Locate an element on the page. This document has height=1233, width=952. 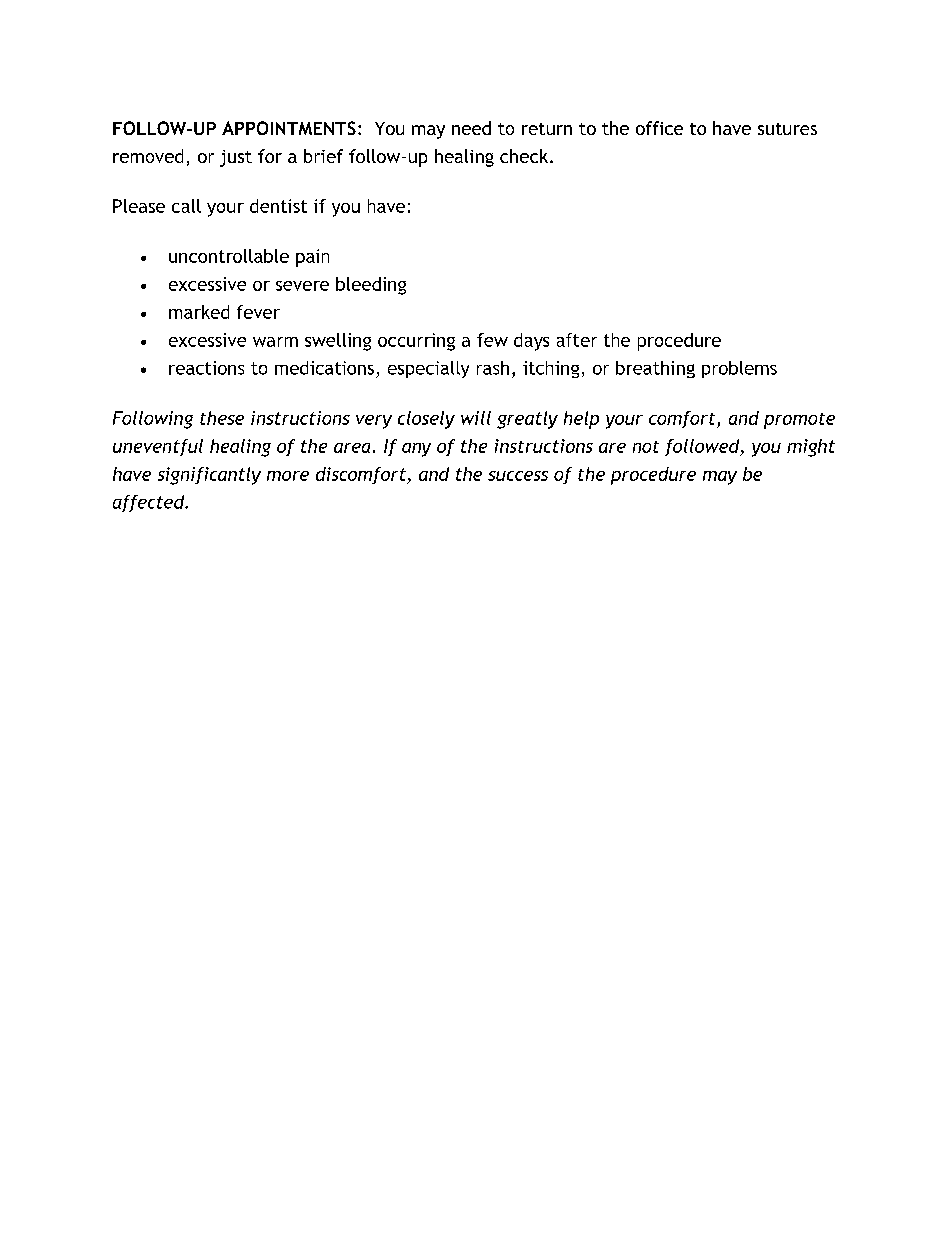
sutures is located at coordinates (787, 129).
